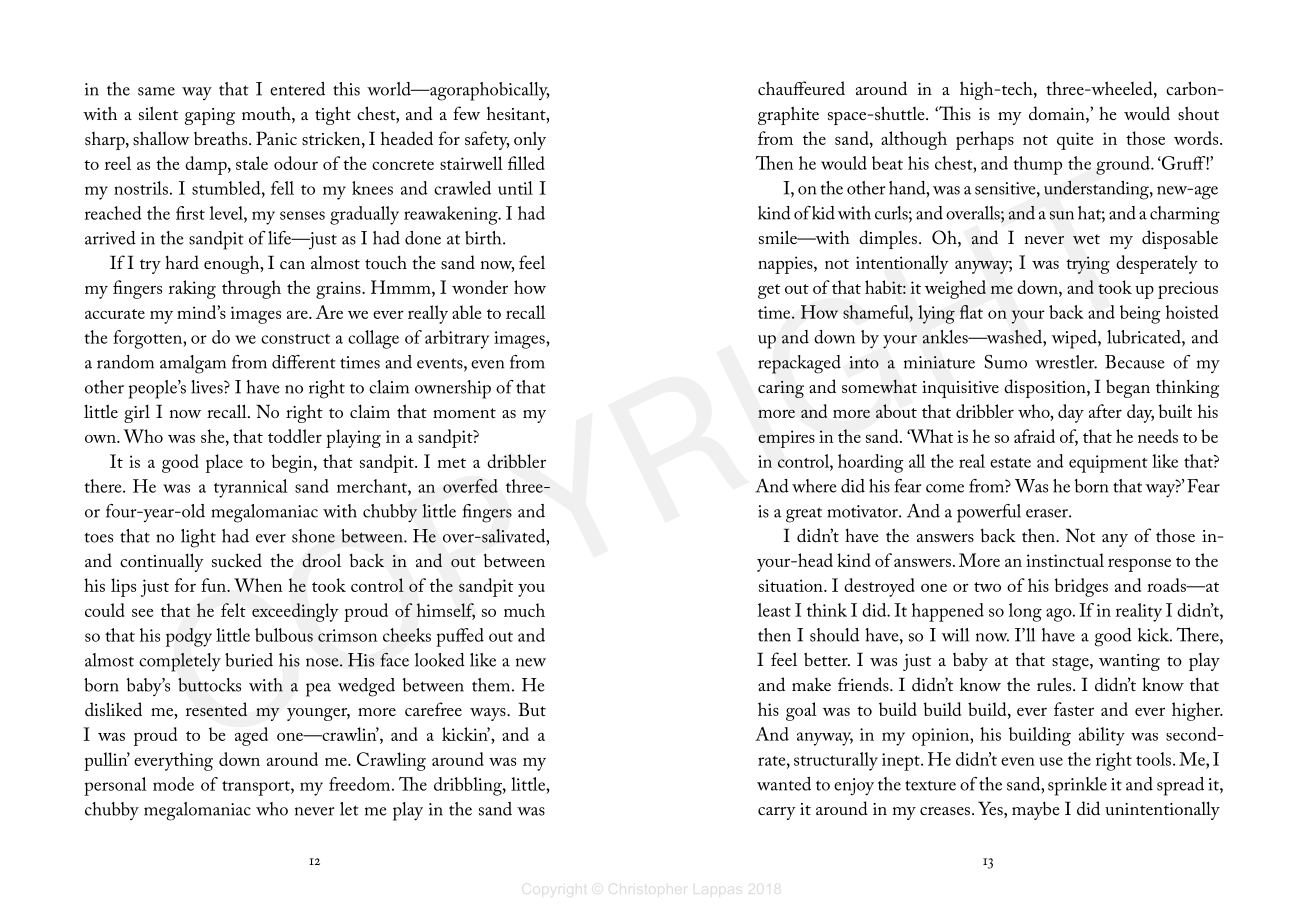 Image resolution: width=1303 pixels, height=924 pixels. Describe the element at coordinates (530, 140) in the screenshot. I see `only` at that location.
